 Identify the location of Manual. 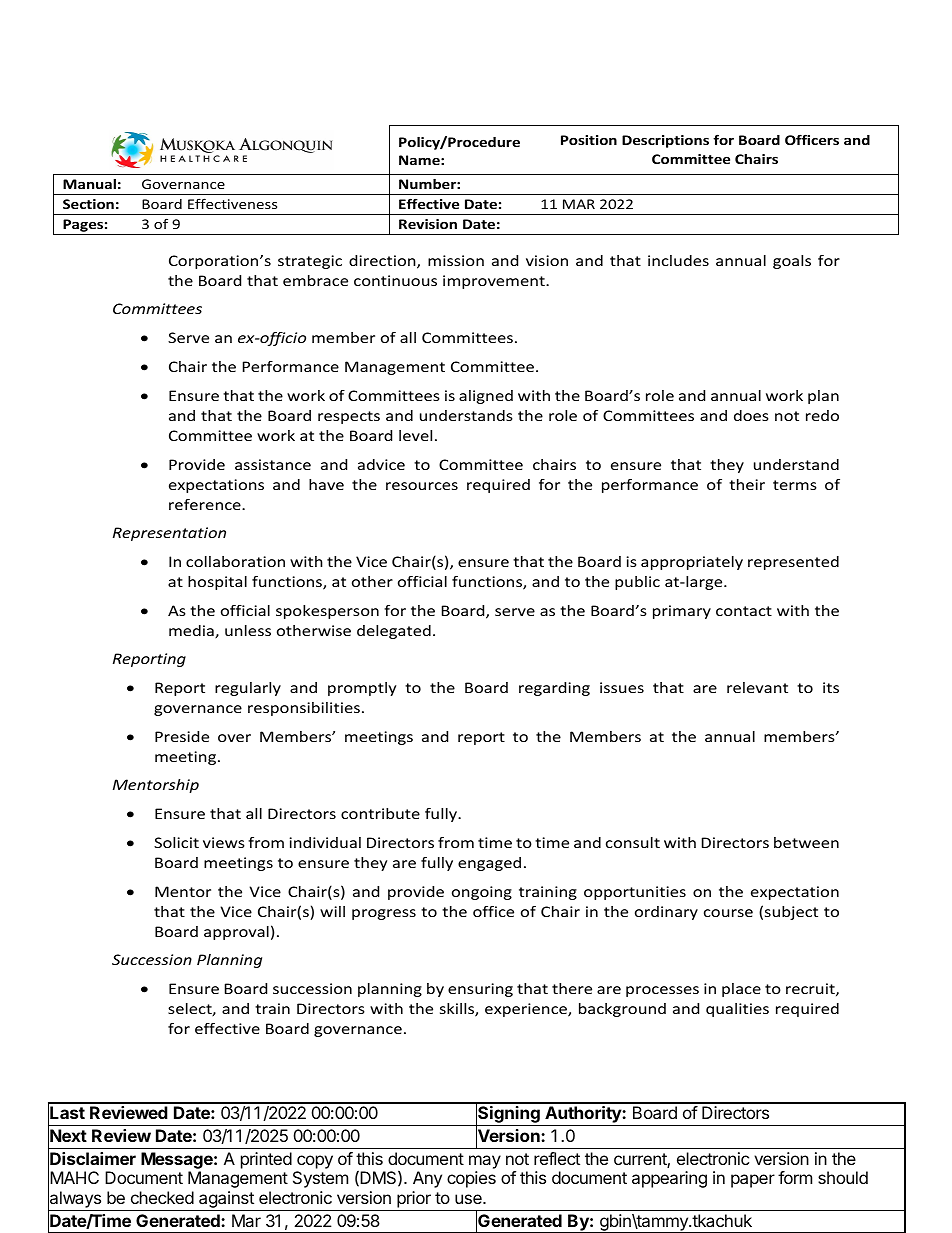
(89, 184).
